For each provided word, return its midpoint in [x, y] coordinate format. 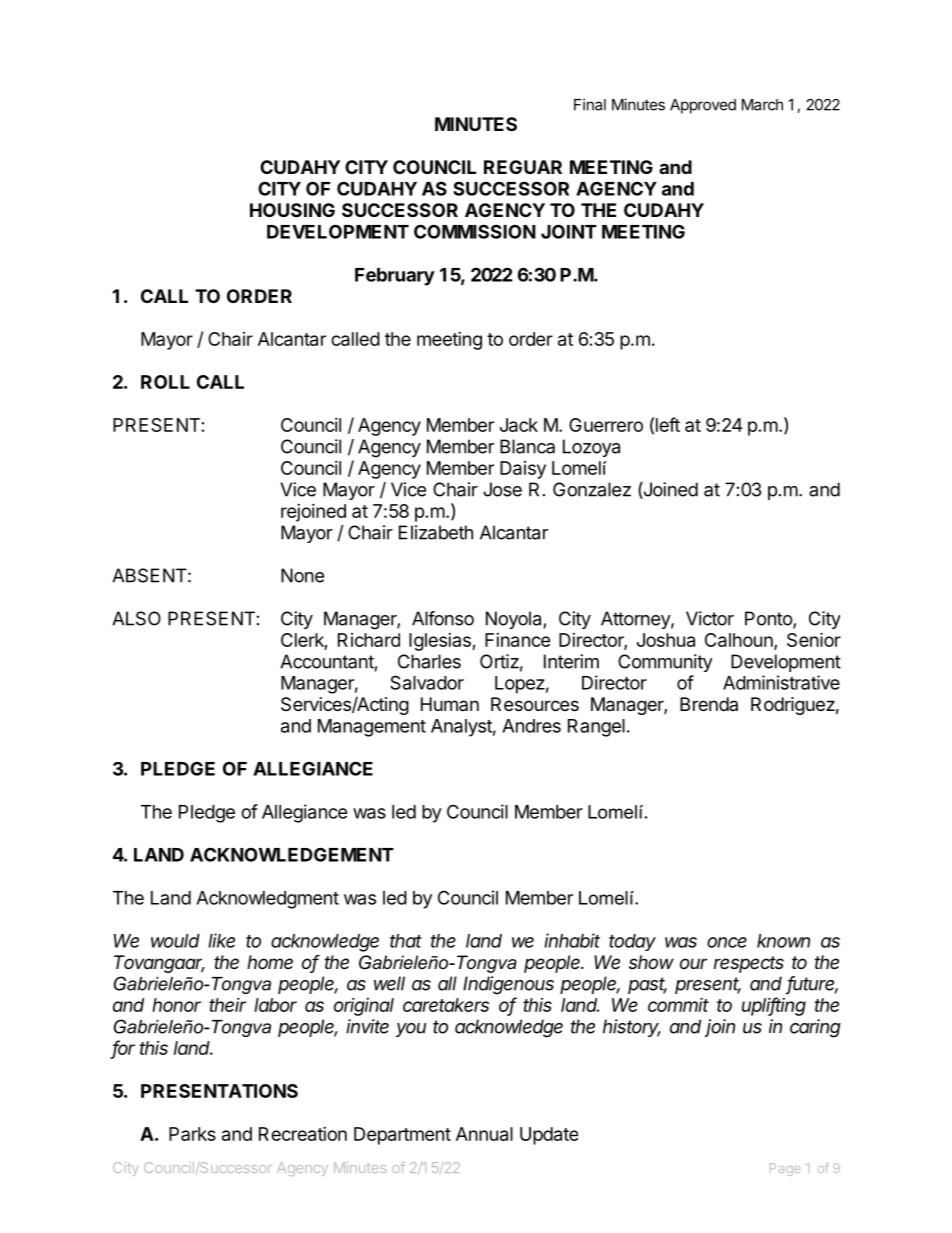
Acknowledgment [267, 900]
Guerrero [606, 425]
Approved [703, 106]
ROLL [165, 382]
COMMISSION [475, 231]
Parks [192, 1134]
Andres [531, 726]
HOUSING [292, 210]
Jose [502, 489]
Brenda [709, 704]
